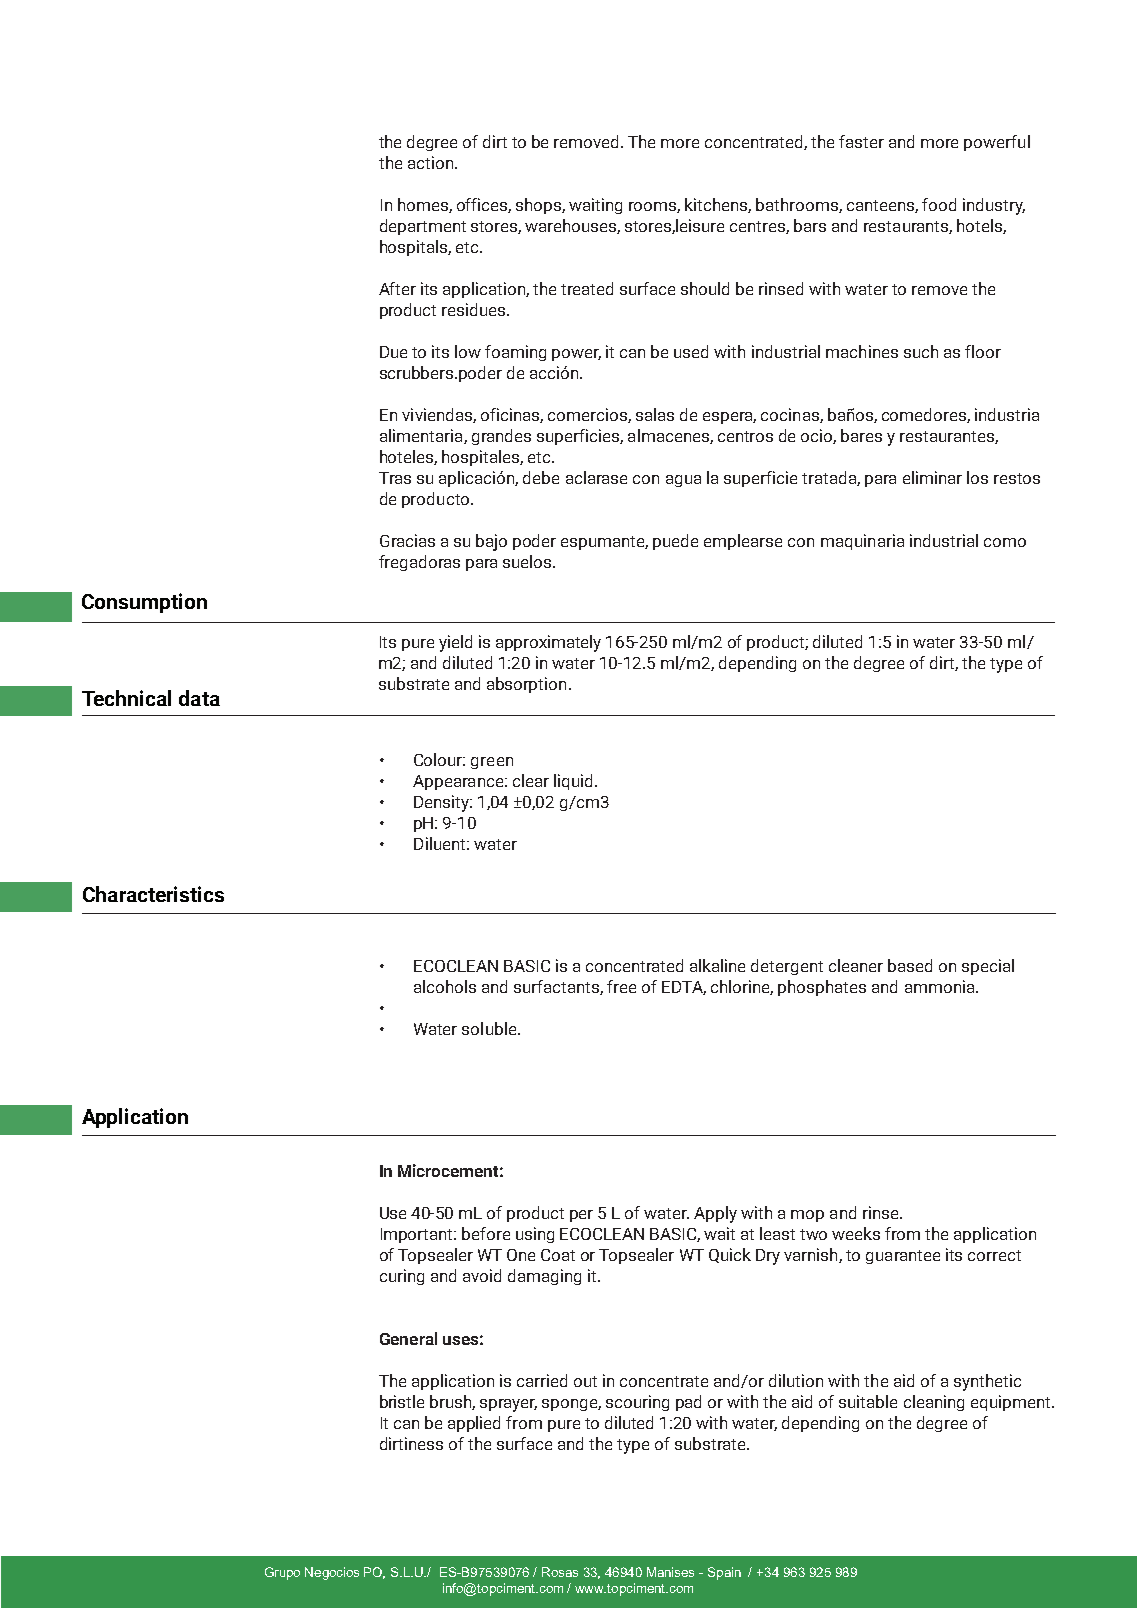 The image size is (1137, 1608). What do you see at coordinates (587, 288) in the screenshot?
I see `treated` at bounding box center [587, 288].
